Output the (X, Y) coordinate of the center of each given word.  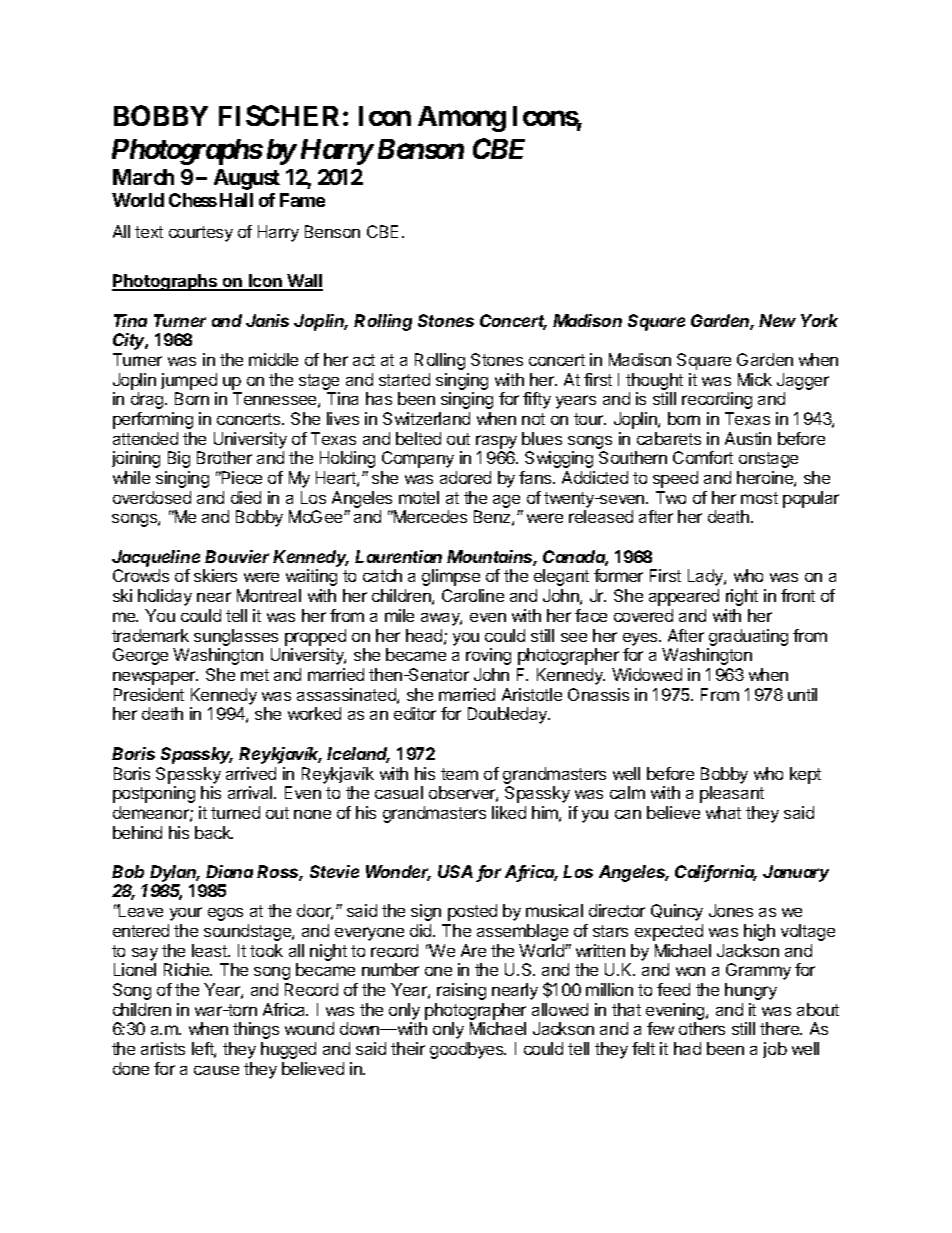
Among (462, 119)
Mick (755, 379)
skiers (215, 575)
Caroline (473, 595)
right (742, 597)
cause (216, 1070)
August (247, 179)
